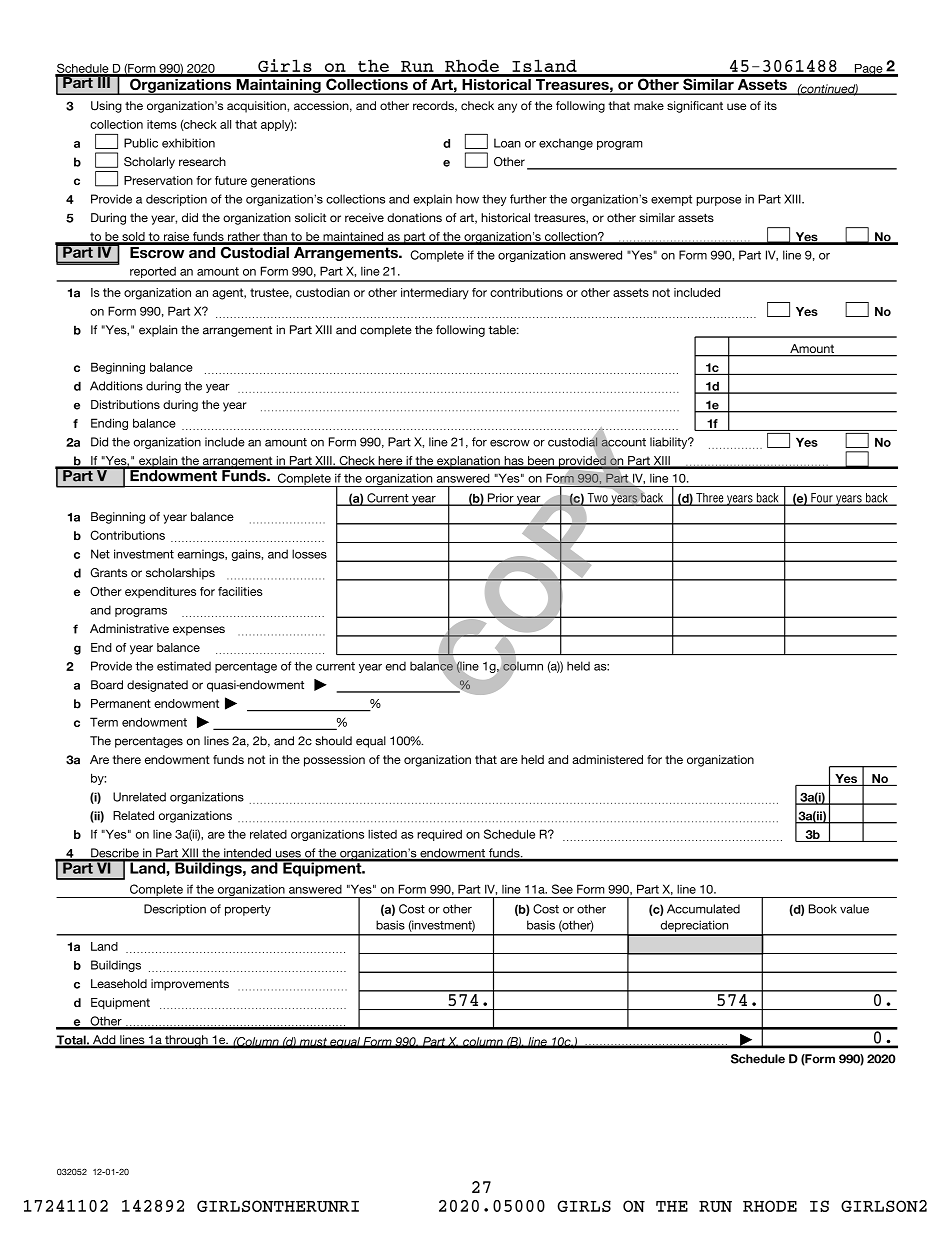 Image resolution: width=952 pixels, height=1233 pixels. Describe the element at coordinates (188, 143) in the page. I see `exhibition` at that location.
